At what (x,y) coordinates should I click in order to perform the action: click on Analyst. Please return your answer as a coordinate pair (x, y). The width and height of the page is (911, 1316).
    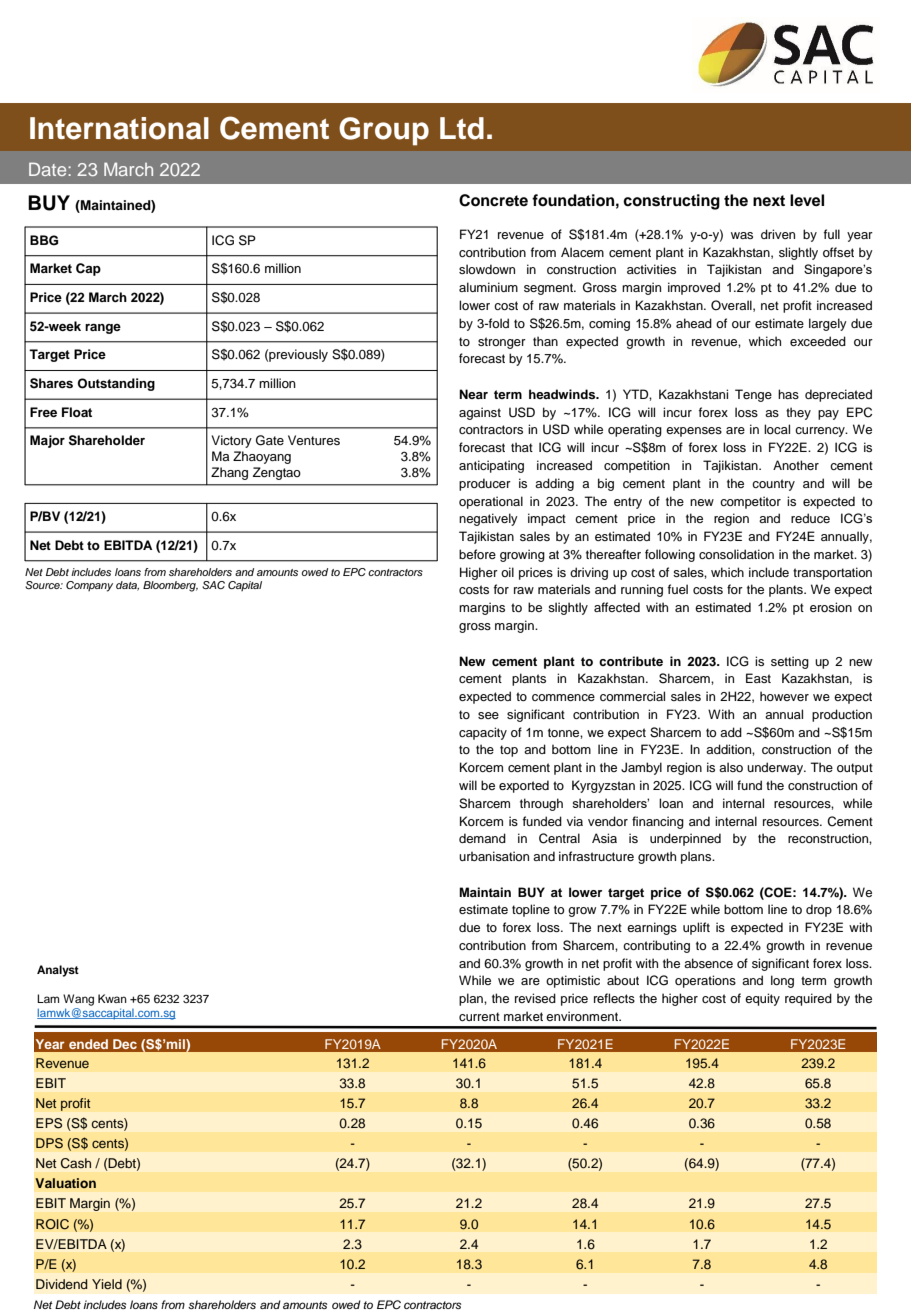
    Looking at the image, I should click on (58, 971).
